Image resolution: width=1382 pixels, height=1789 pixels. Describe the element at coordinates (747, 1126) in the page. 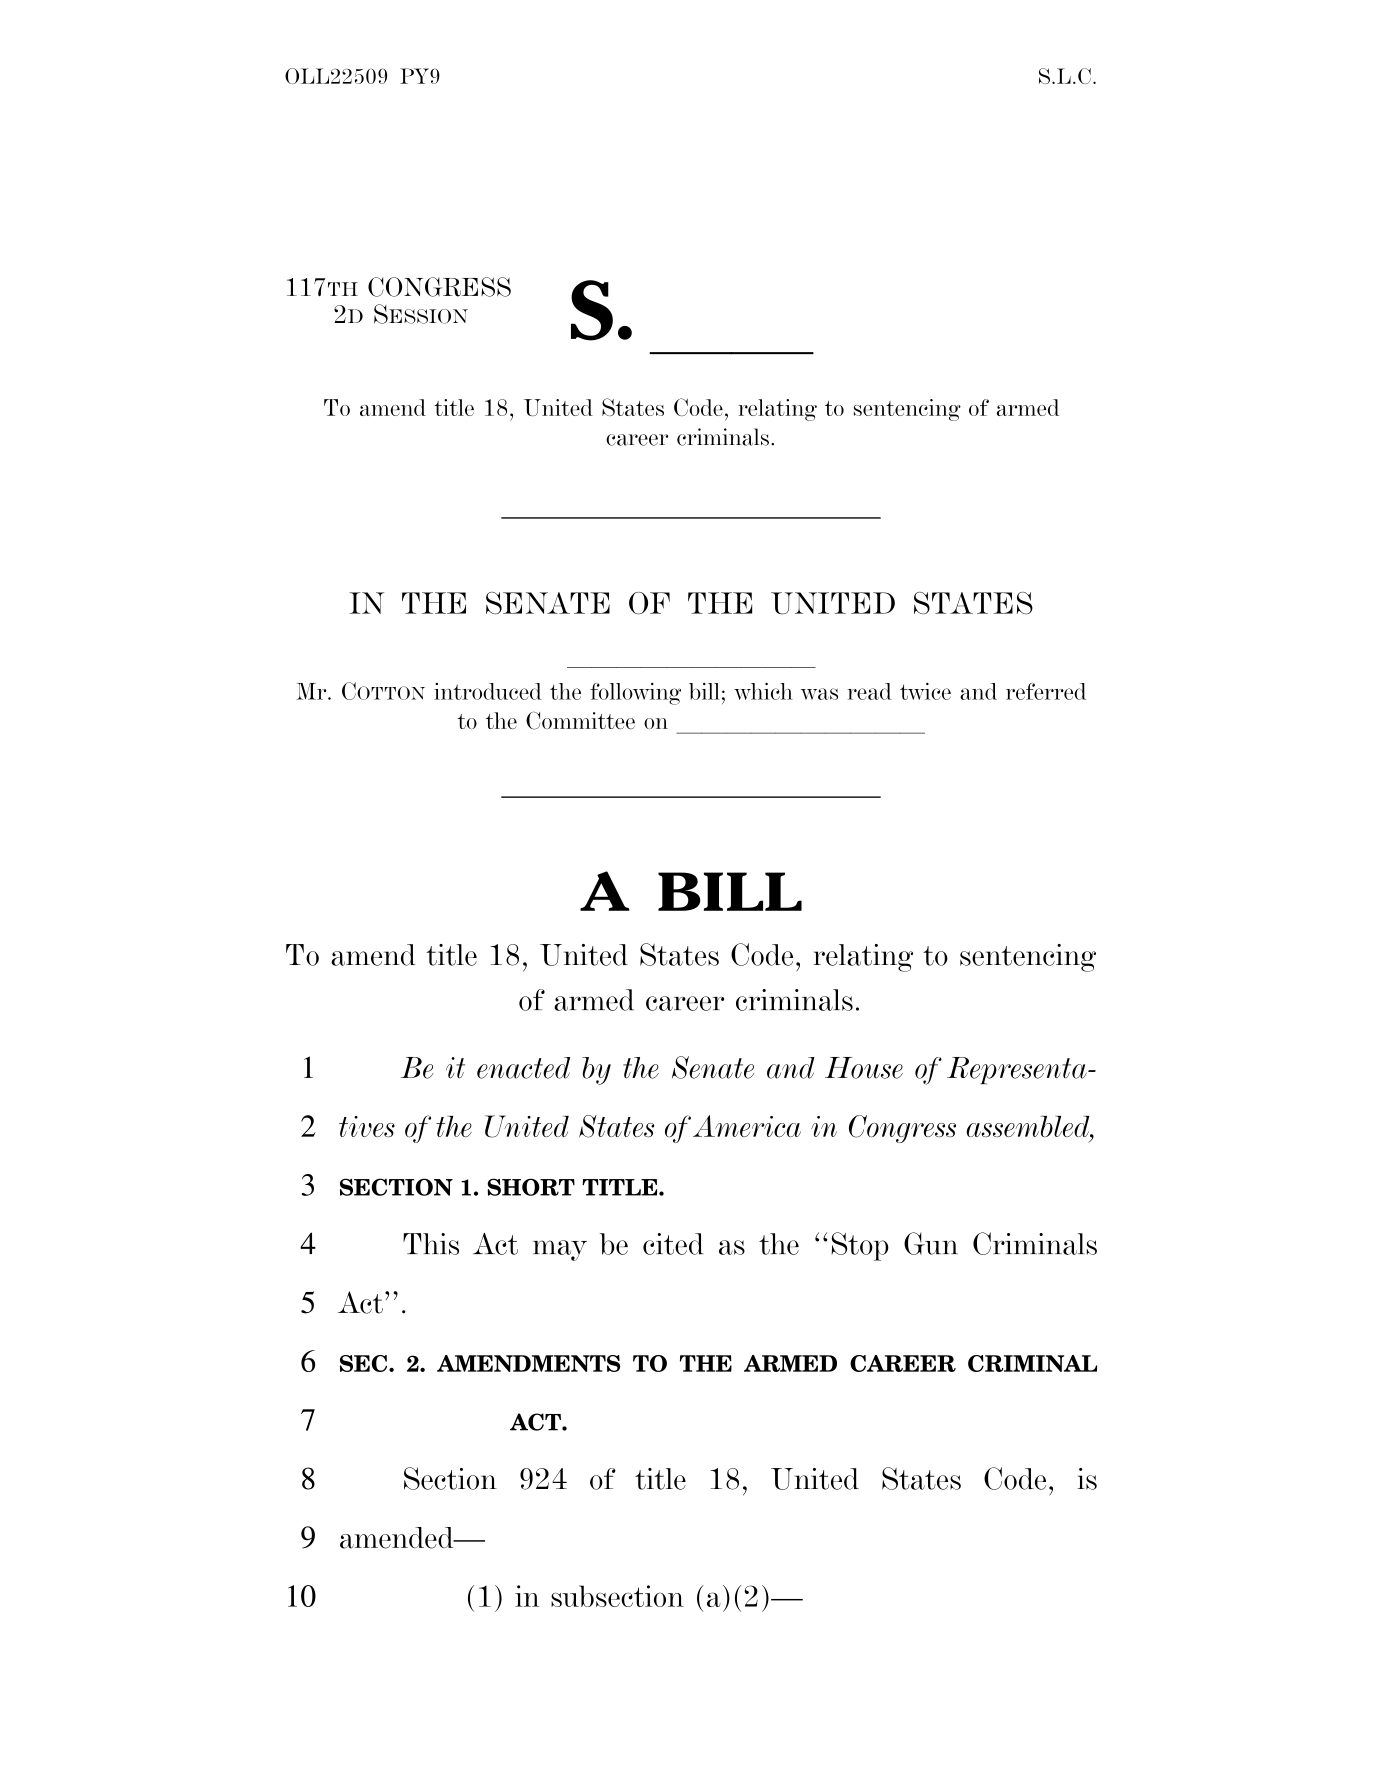

I see `America` at that location.
